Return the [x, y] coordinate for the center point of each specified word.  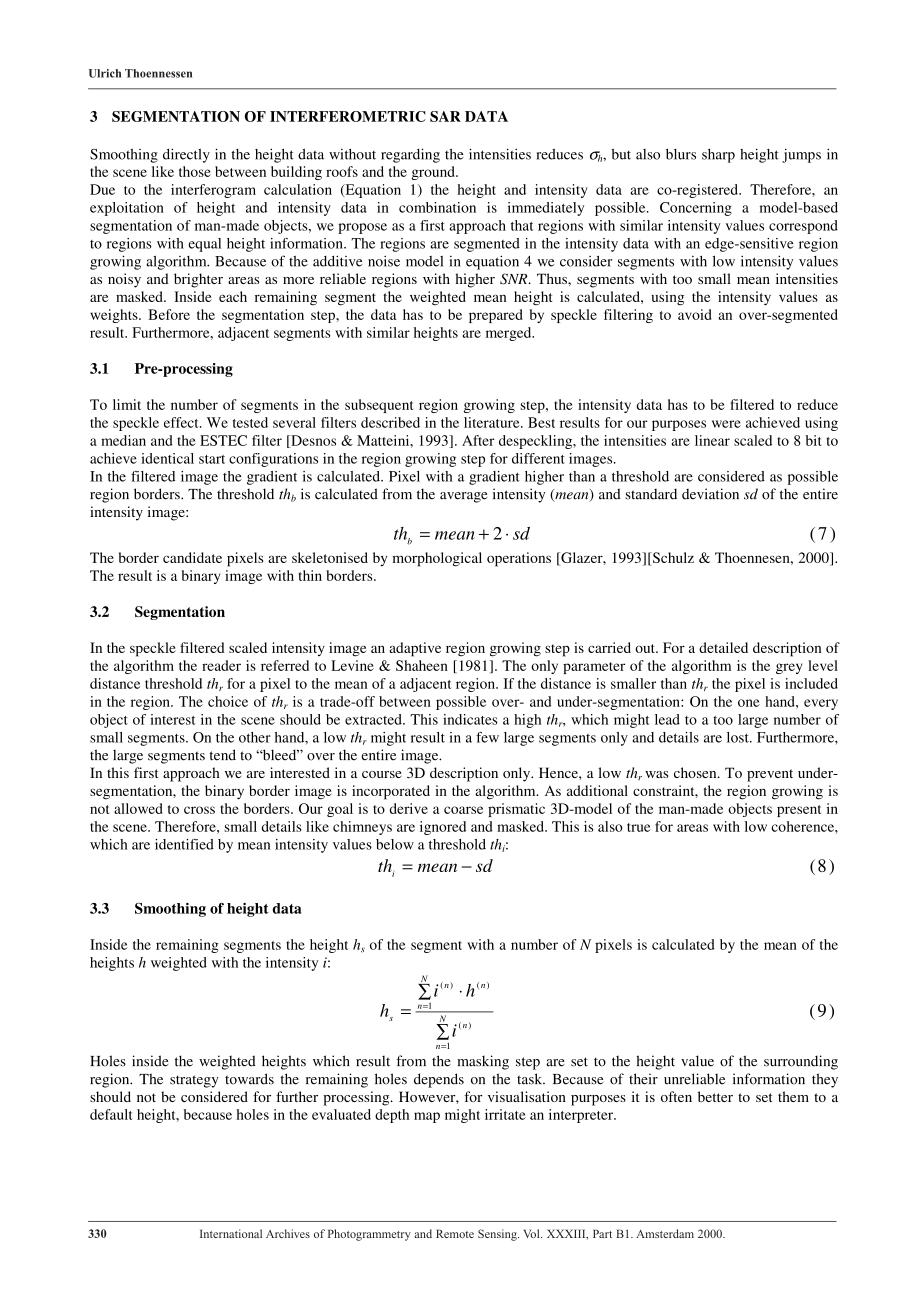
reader [221, 665]
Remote [455, 1233]
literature [493, 422]
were [726, 424]
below [395, 844]
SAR [445, 116]
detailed [723, 647]
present [799, 811]
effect [182, 422]
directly [186, 155]
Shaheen [422, 665]
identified [184, 844]
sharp [718, 156]
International [231, 1233]
